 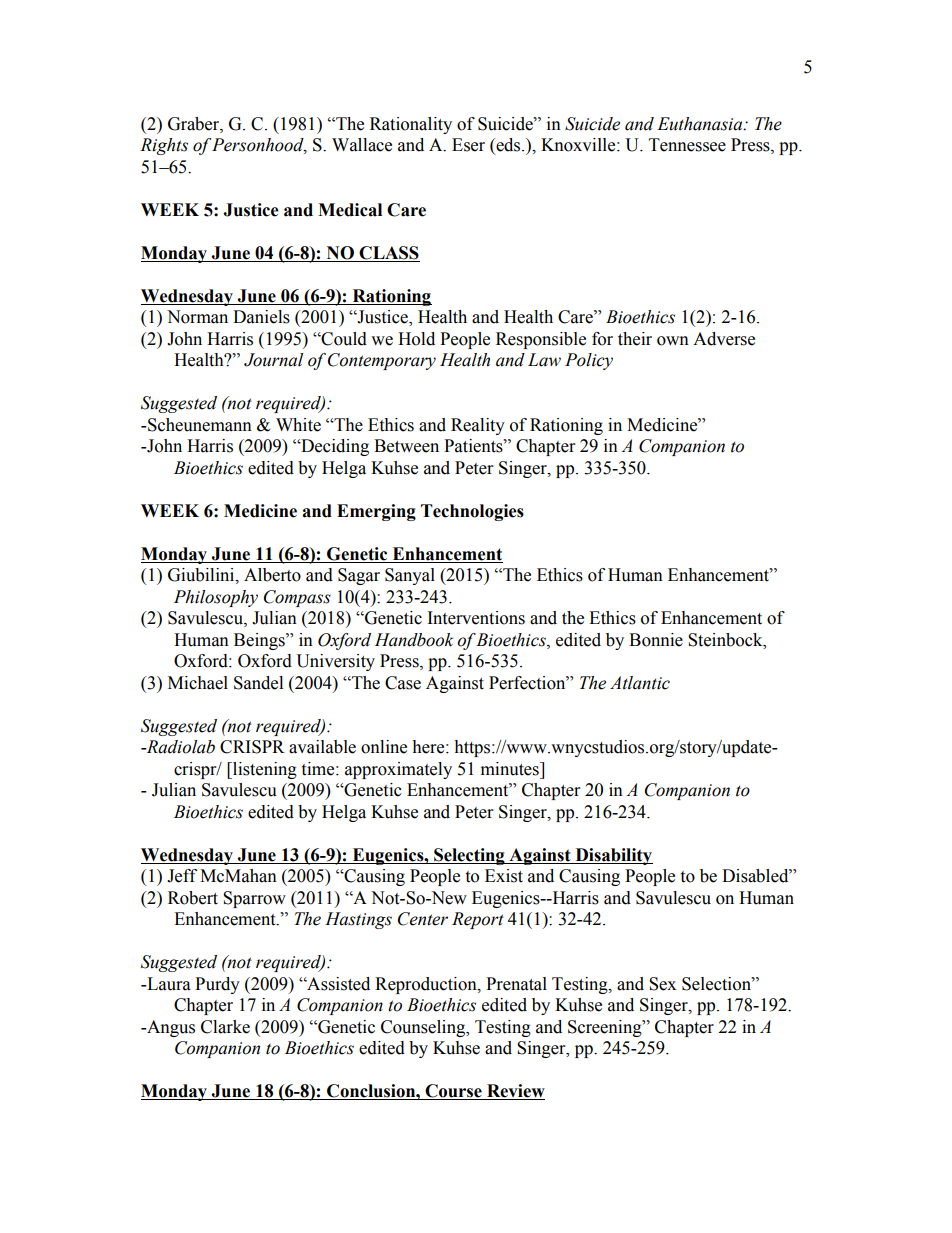 What do you see at coordinates (179, 747) in the screenshot?
I see `Radiolab` at bounding box center [179, 747].
